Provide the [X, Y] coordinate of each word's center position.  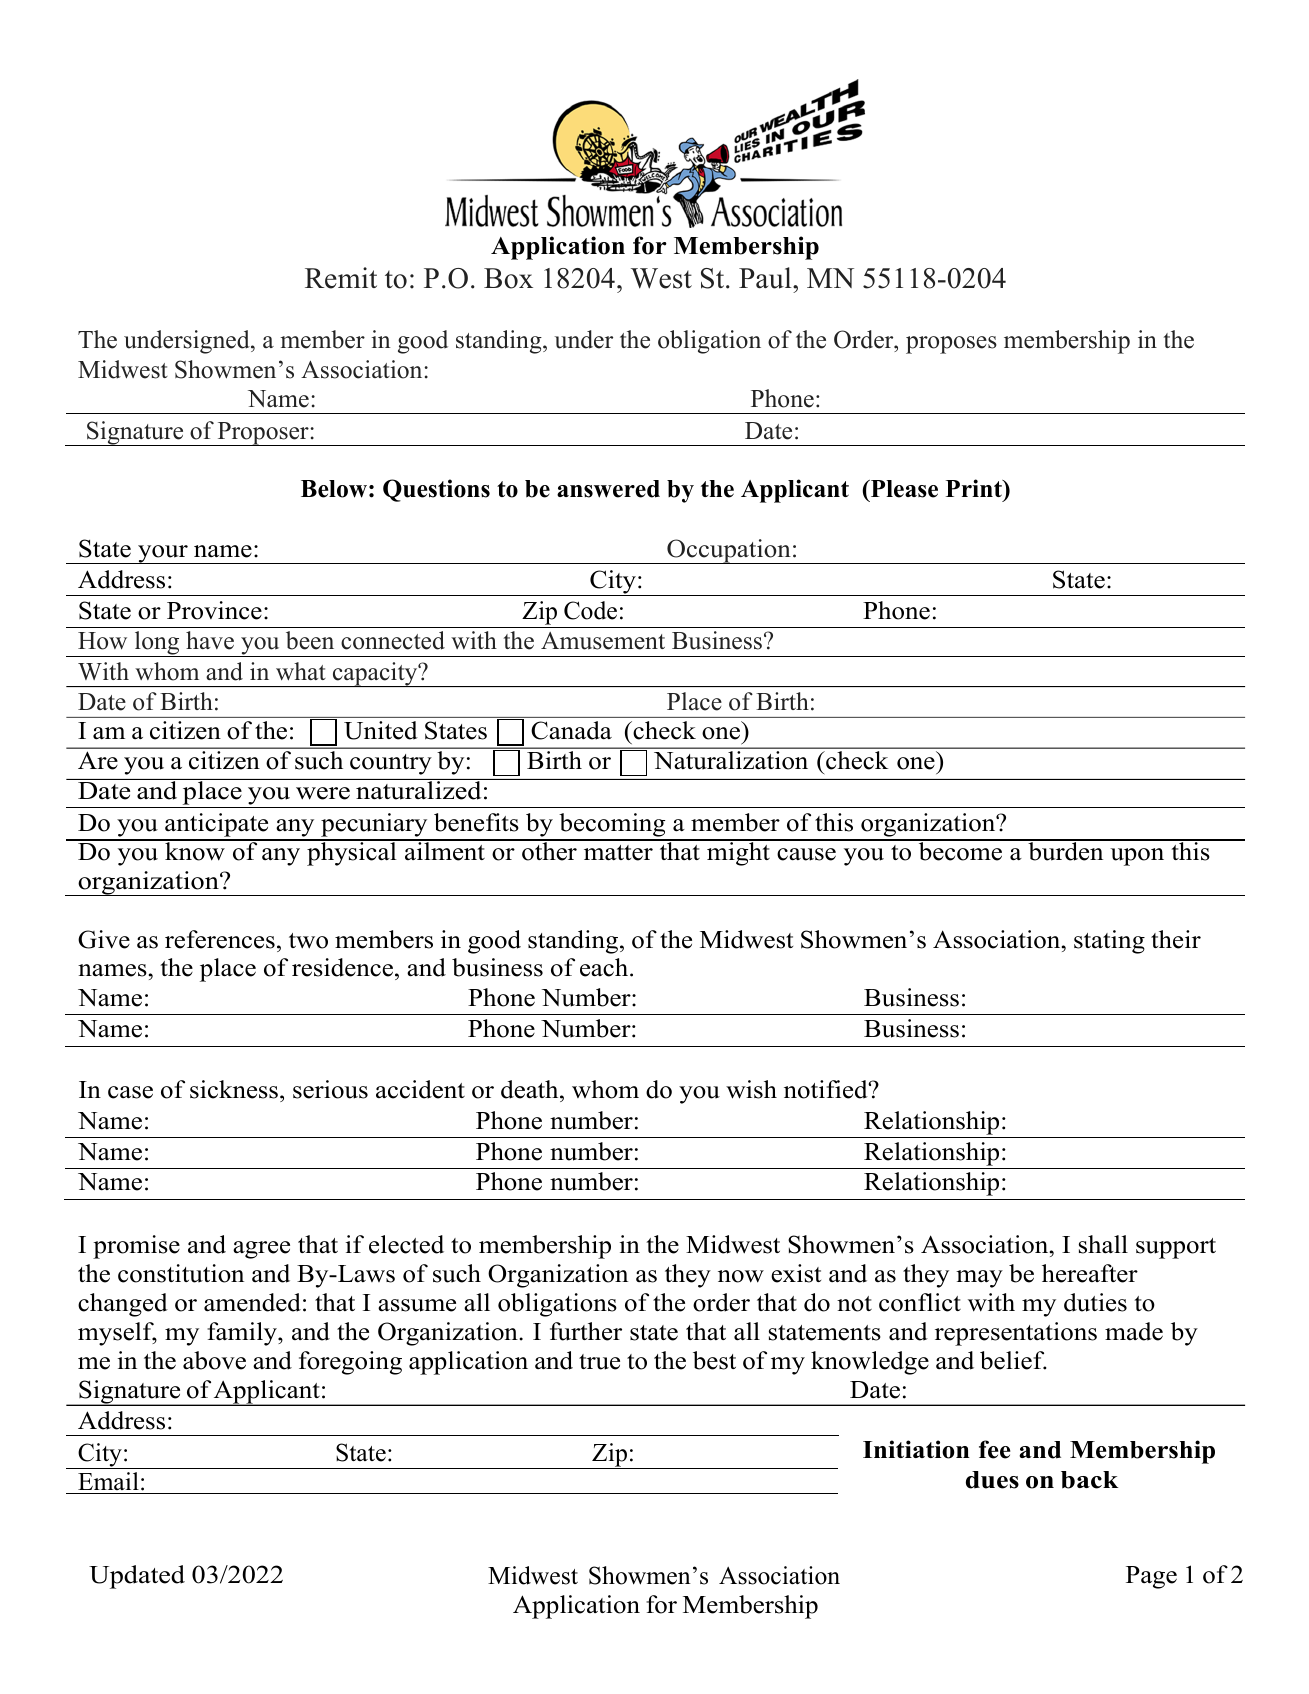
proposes [951, 345]
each [605, 967]
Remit [341, 278]
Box [508, 278]
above [214, 1360]
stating [1109, 942]
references [220, 939]
